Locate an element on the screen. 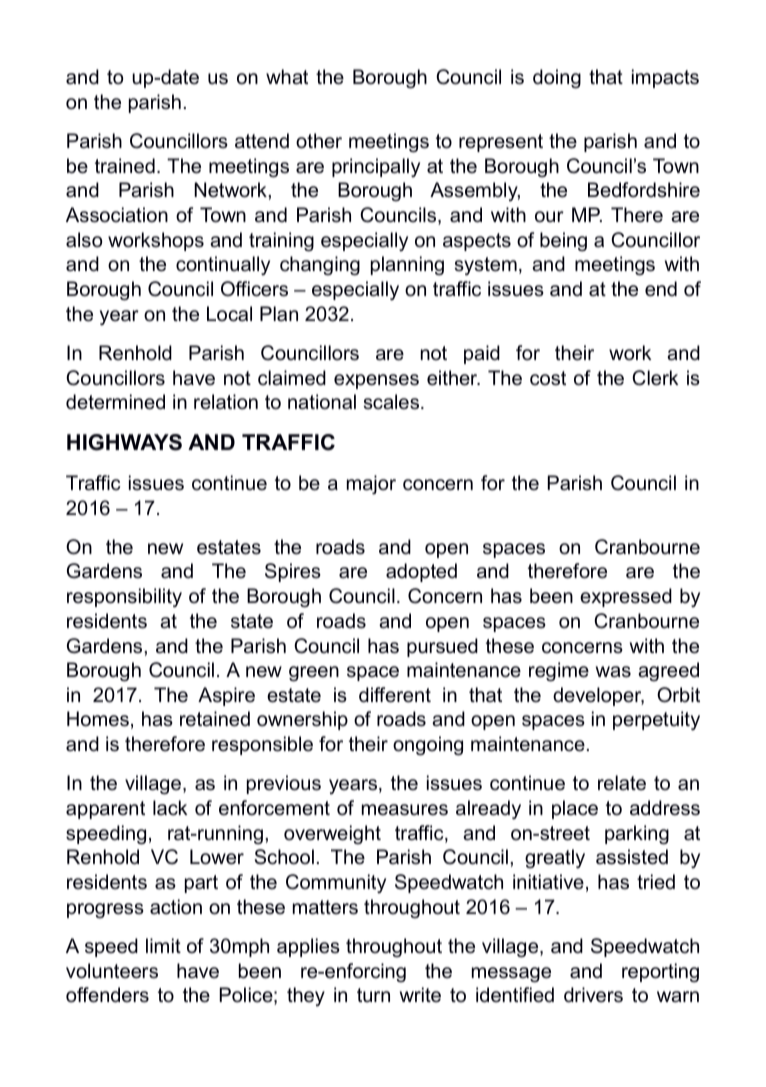 This screenshot has width=766, height=1087. adopted is located at coordinates (421, 572).
